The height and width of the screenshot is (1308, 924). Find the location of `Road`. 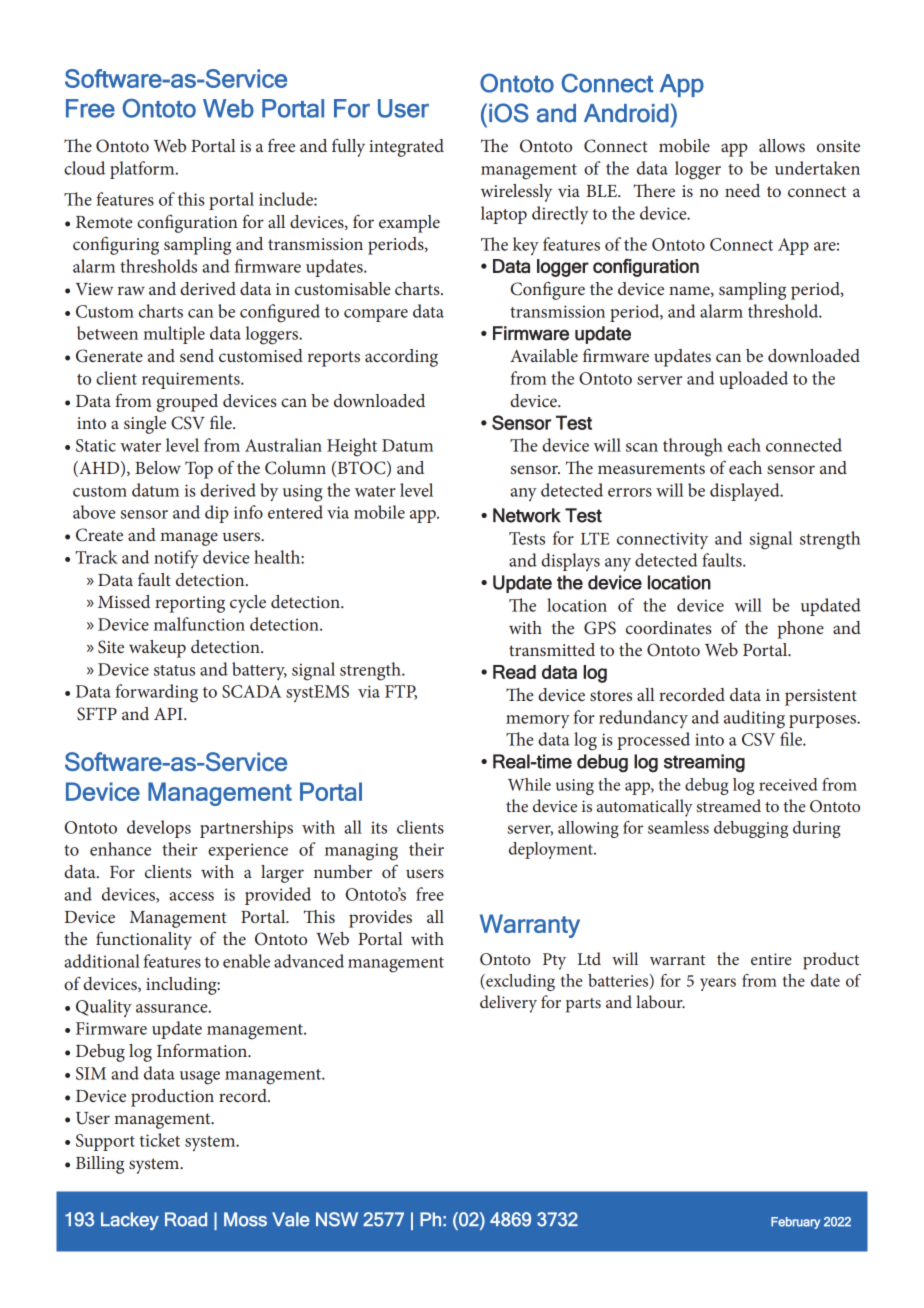

Road is located at coordinates (186, 1219).
